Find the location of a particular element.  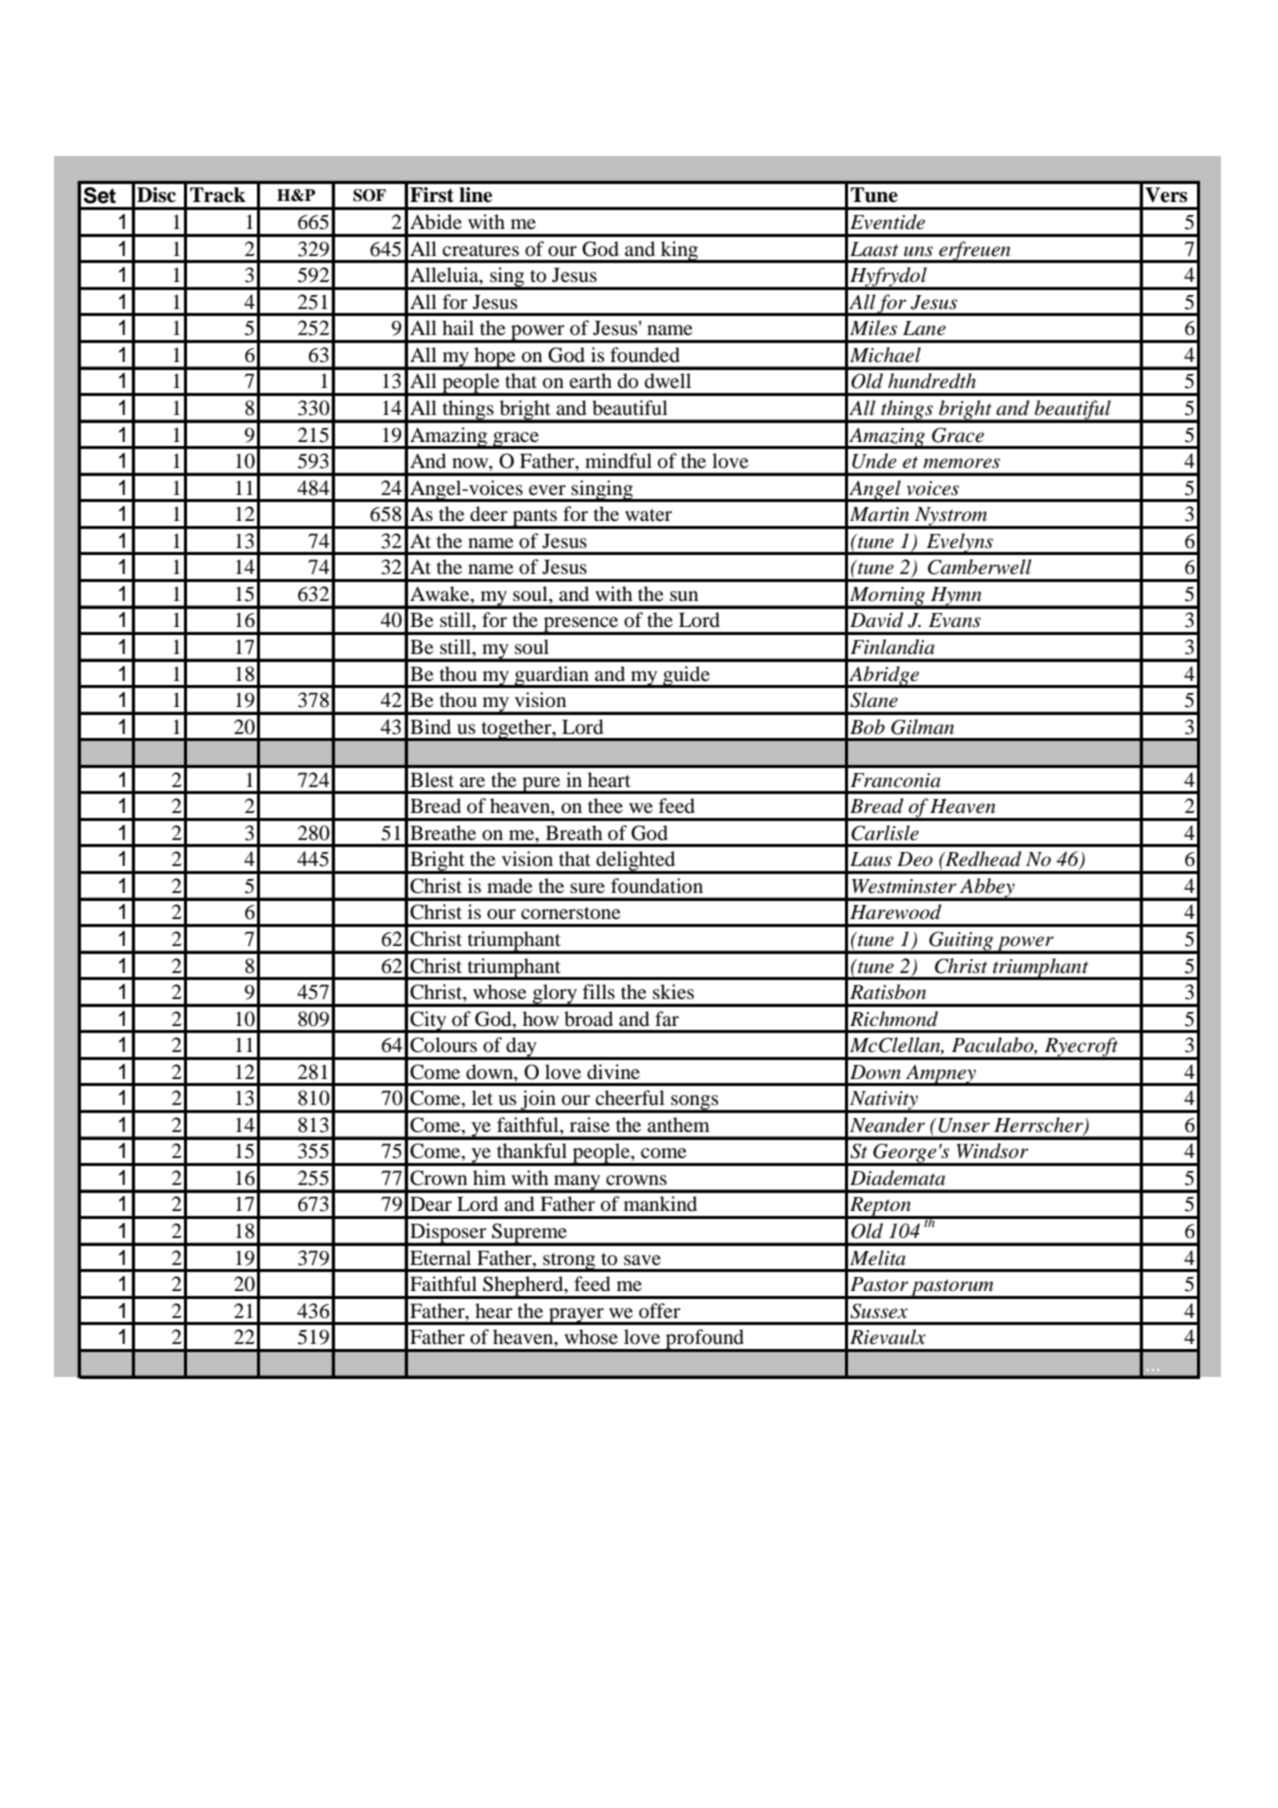

City is located at coordinates (428, 1022).
